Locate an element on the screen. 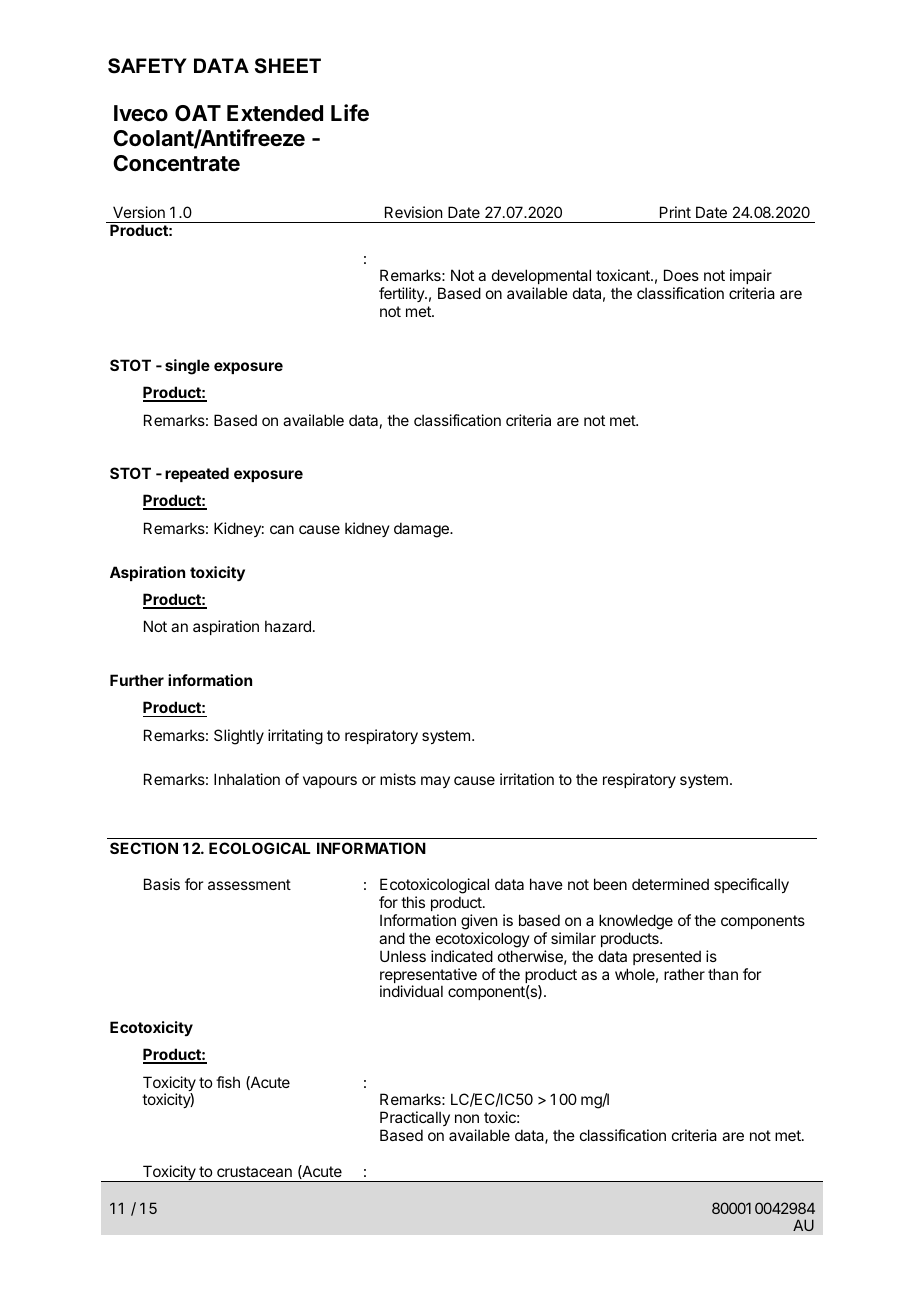 The height and width of the screenshot is (1308, 924). Print is located at coordinates (675, 212).
